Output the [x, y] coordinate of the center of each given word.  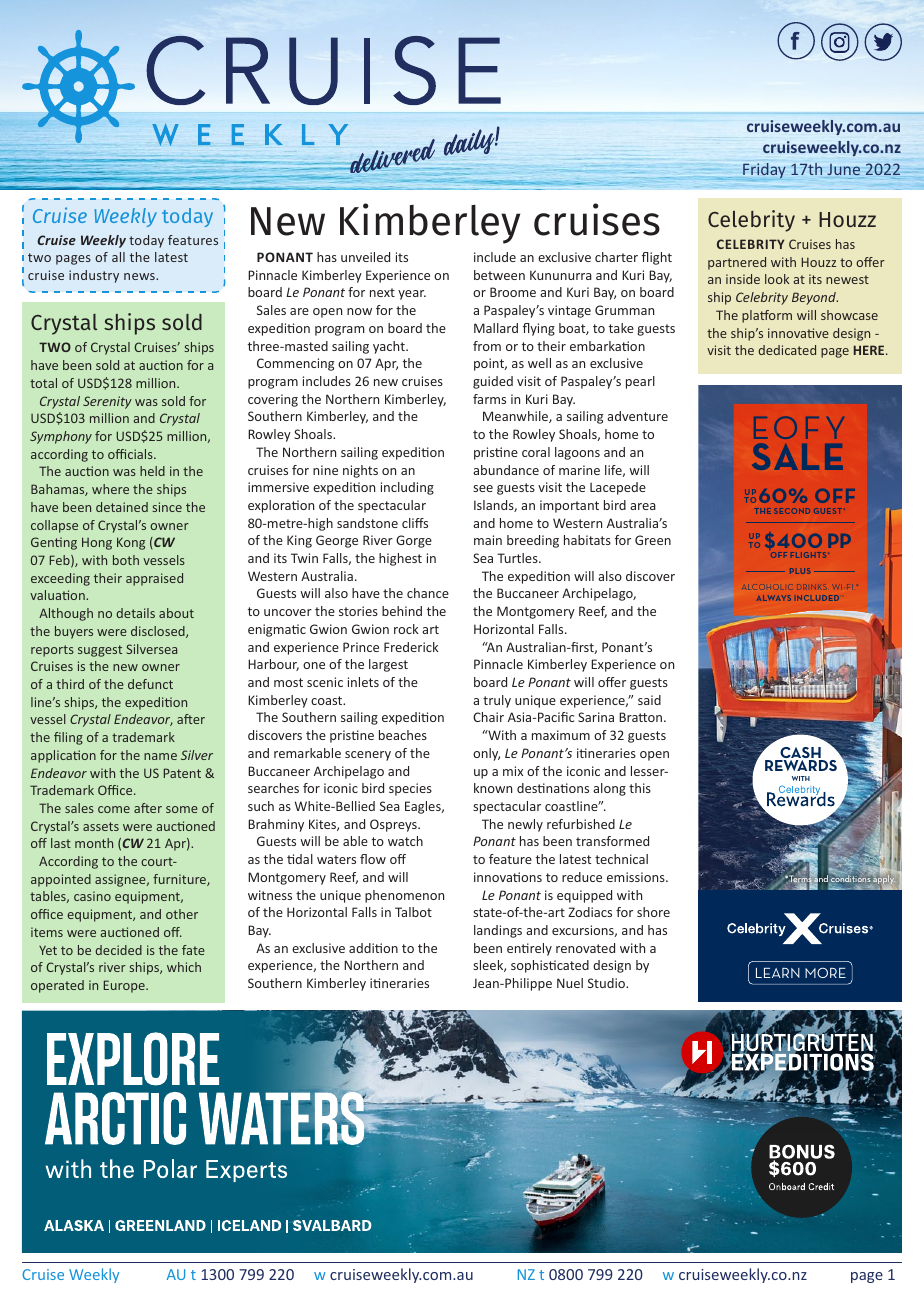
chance [428, 593]
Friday [764, 170]
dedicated [787, 350]
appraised [154, 579]
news [140, 276]
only [486, 754]
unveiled [365, 257]
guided [493, 382]
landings [498, 931]
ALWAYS [774, 598]
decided [118, 950]
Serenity [107, 402]
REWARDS [801, 765]
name [160, 756]
